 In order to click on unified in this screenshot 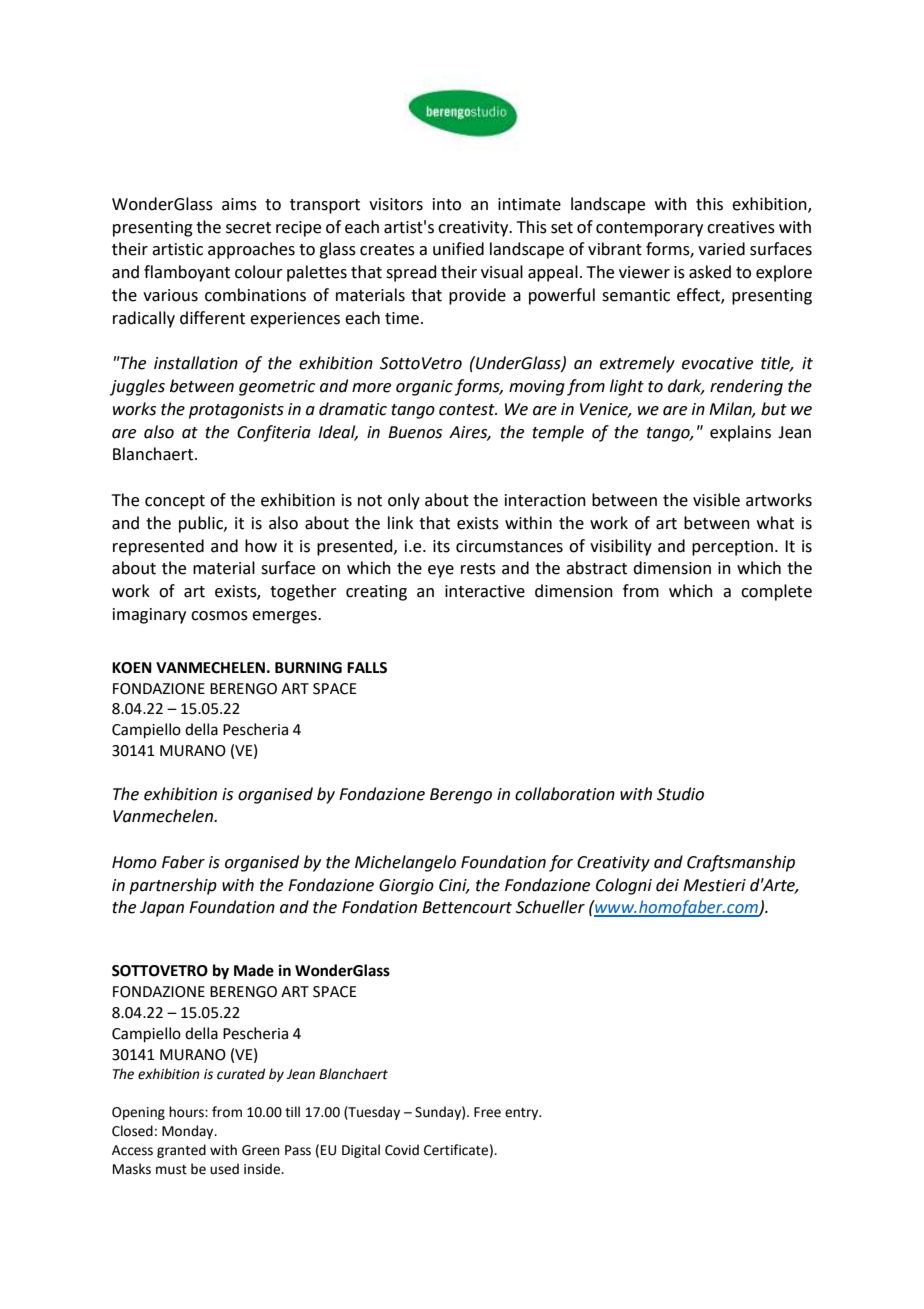, I will do `click(458, 249)`.
